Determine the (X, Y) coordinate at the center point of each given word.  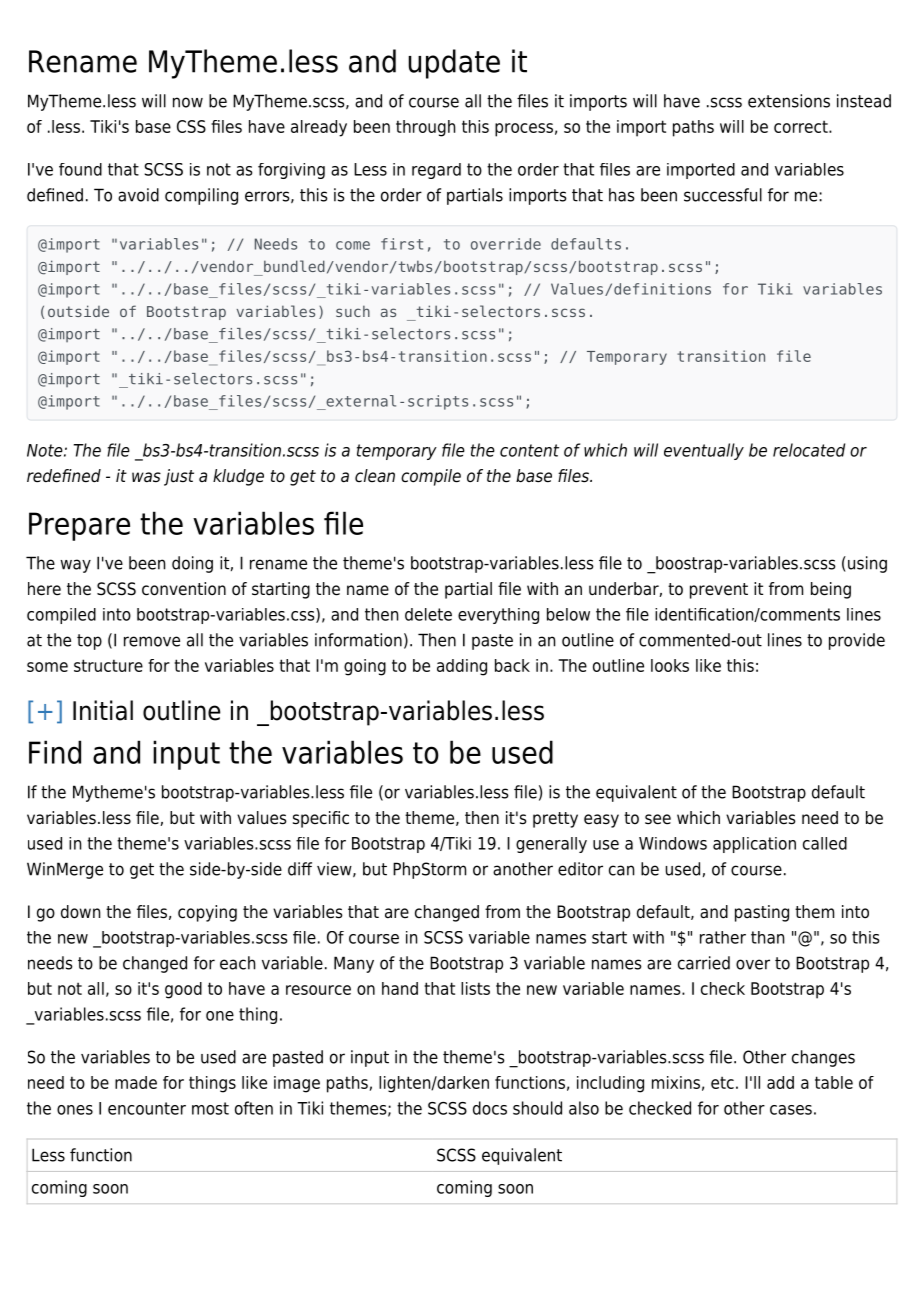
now (188, 102)
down (80, 912)
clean (375, 475)
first (402, 244)
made (136, 1082)
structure (108, 665)
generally (551, 845)
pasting (762, 913)
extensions (789, 101)
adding (462, 667)
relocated (809, 450)
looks (670, 665)
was (146, 477)
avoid (138, 195)
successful (723, 195)
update (454, 64)
